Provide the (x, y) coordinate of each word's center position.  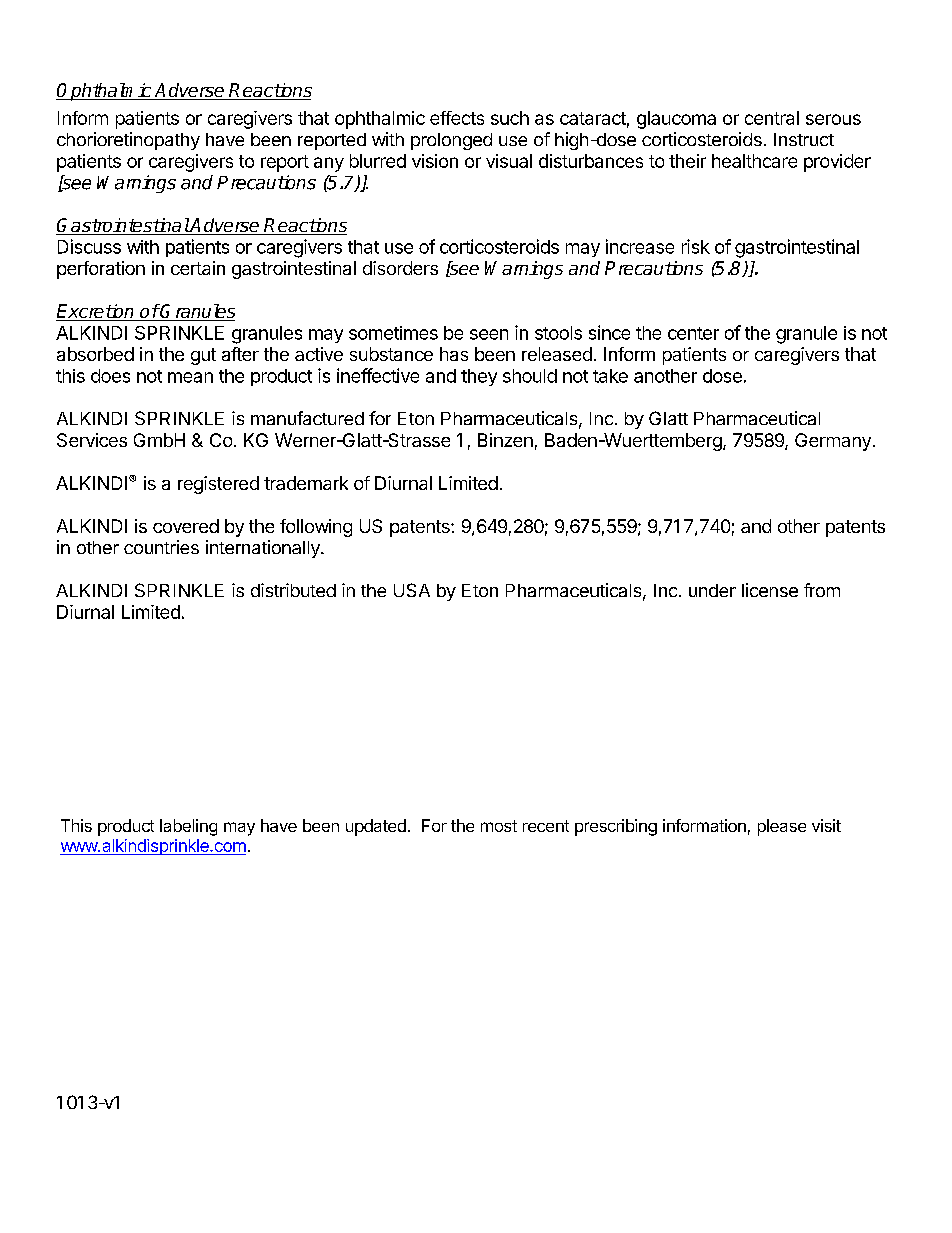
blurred (378, 161)
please (782, 827)
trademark (306, 483)
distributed (293, 590)
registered (218, 485)
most (499, 826)
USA (412, 590)
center (693, 333)
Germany (833, 442)
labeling (188, 827)
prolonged (451, 141)
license (770, 590)
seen (489, 334)
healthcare (754, 161)
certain (198, 268)
